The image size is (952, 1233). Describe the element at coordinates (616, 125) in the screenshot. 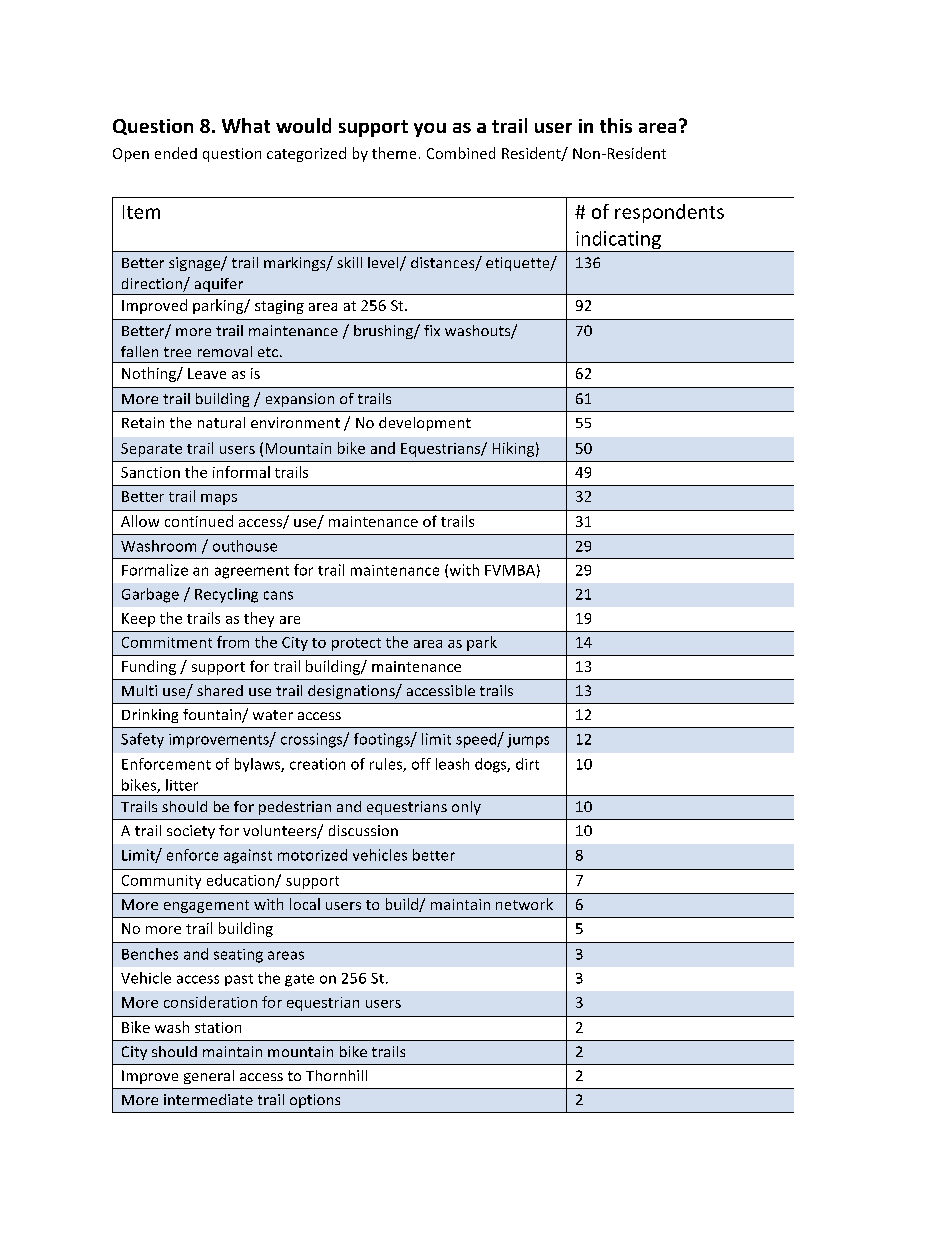

I see `this` at that location.
